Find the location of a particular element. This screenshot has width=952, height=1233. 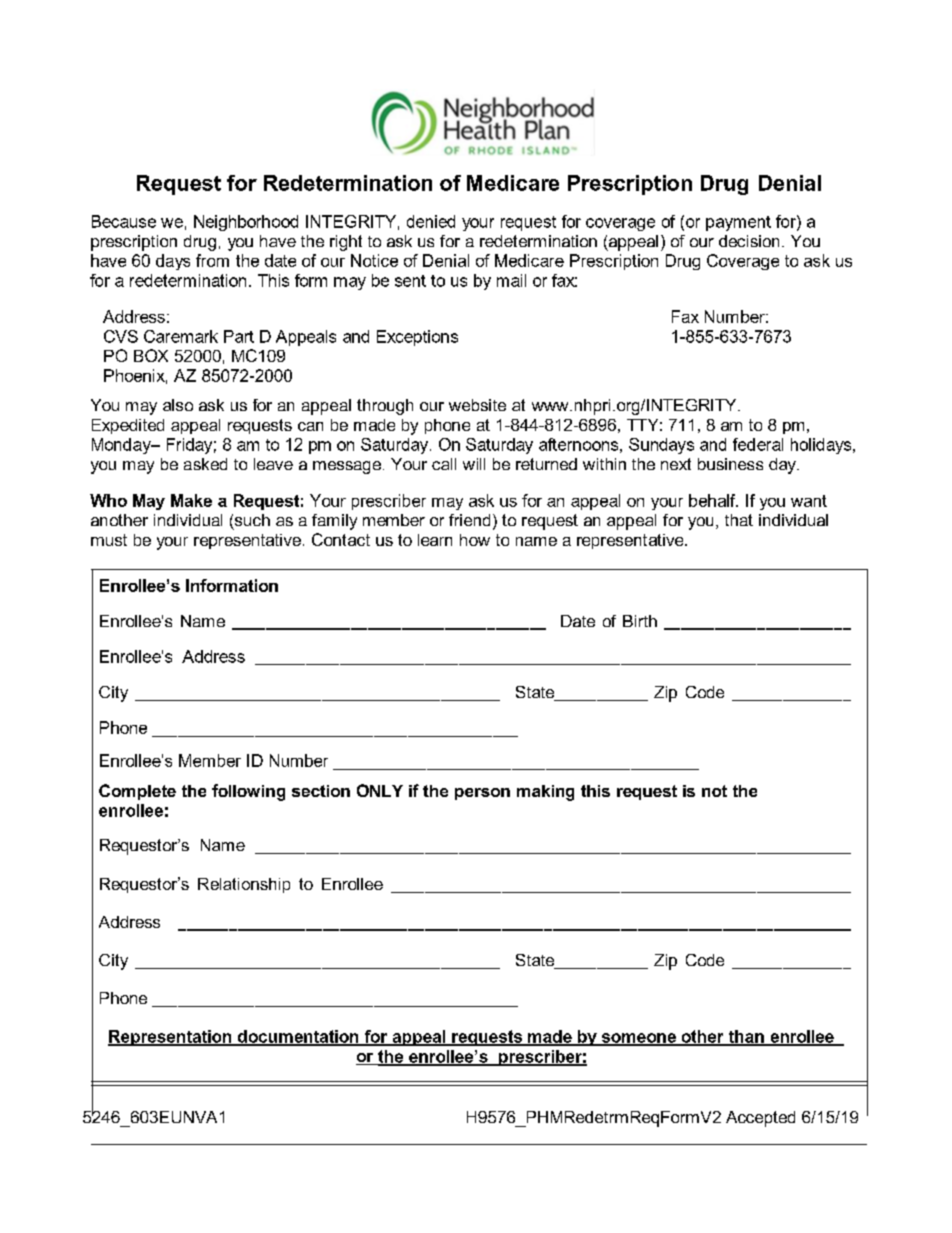

Complete is located at coordinates (137, 792).
